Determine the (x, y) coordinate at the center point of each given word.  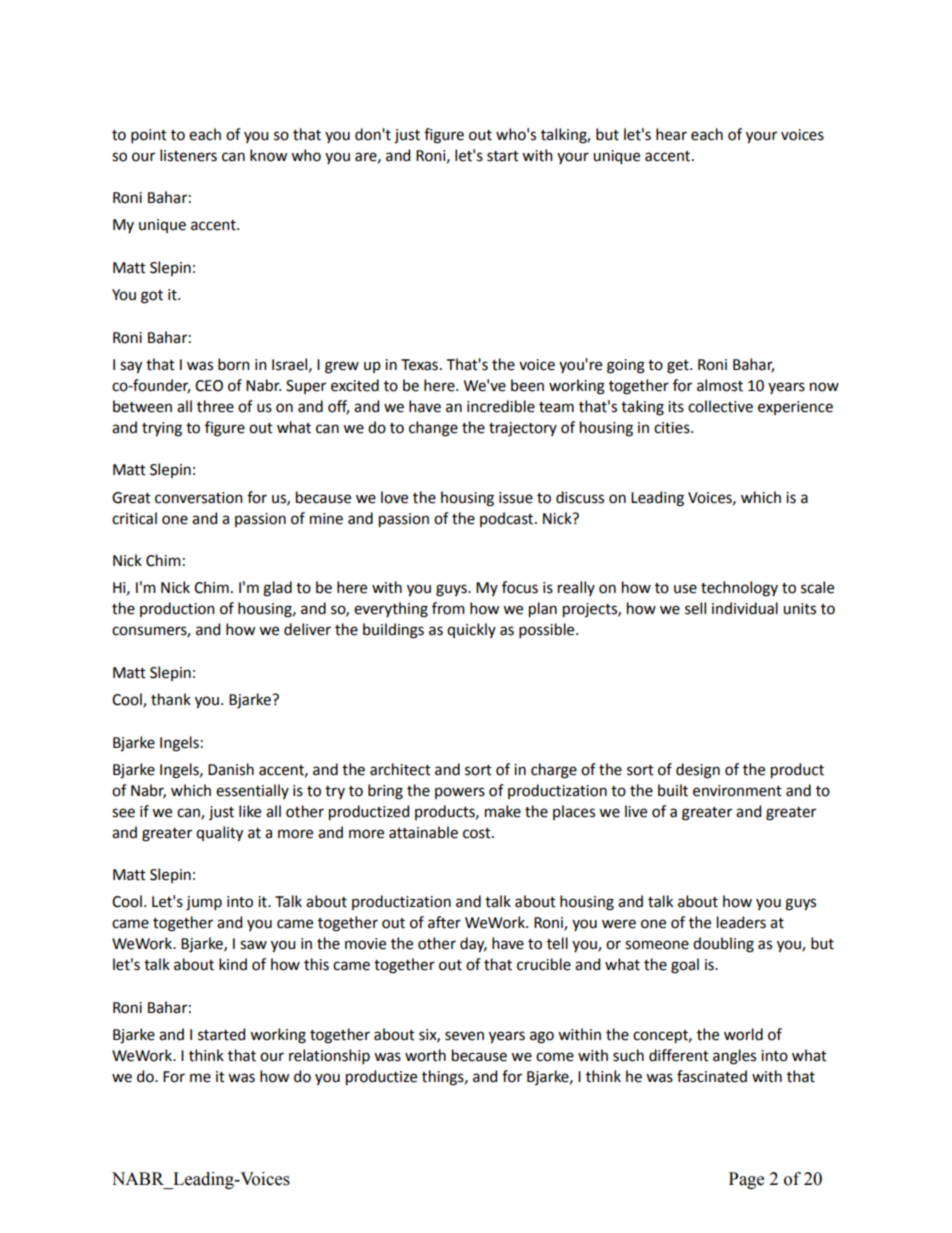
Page (746, 1180)
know (268, 155)
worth (425, 1055)
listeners (188, 155)
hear (671, 134)
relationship (329, 1056)
